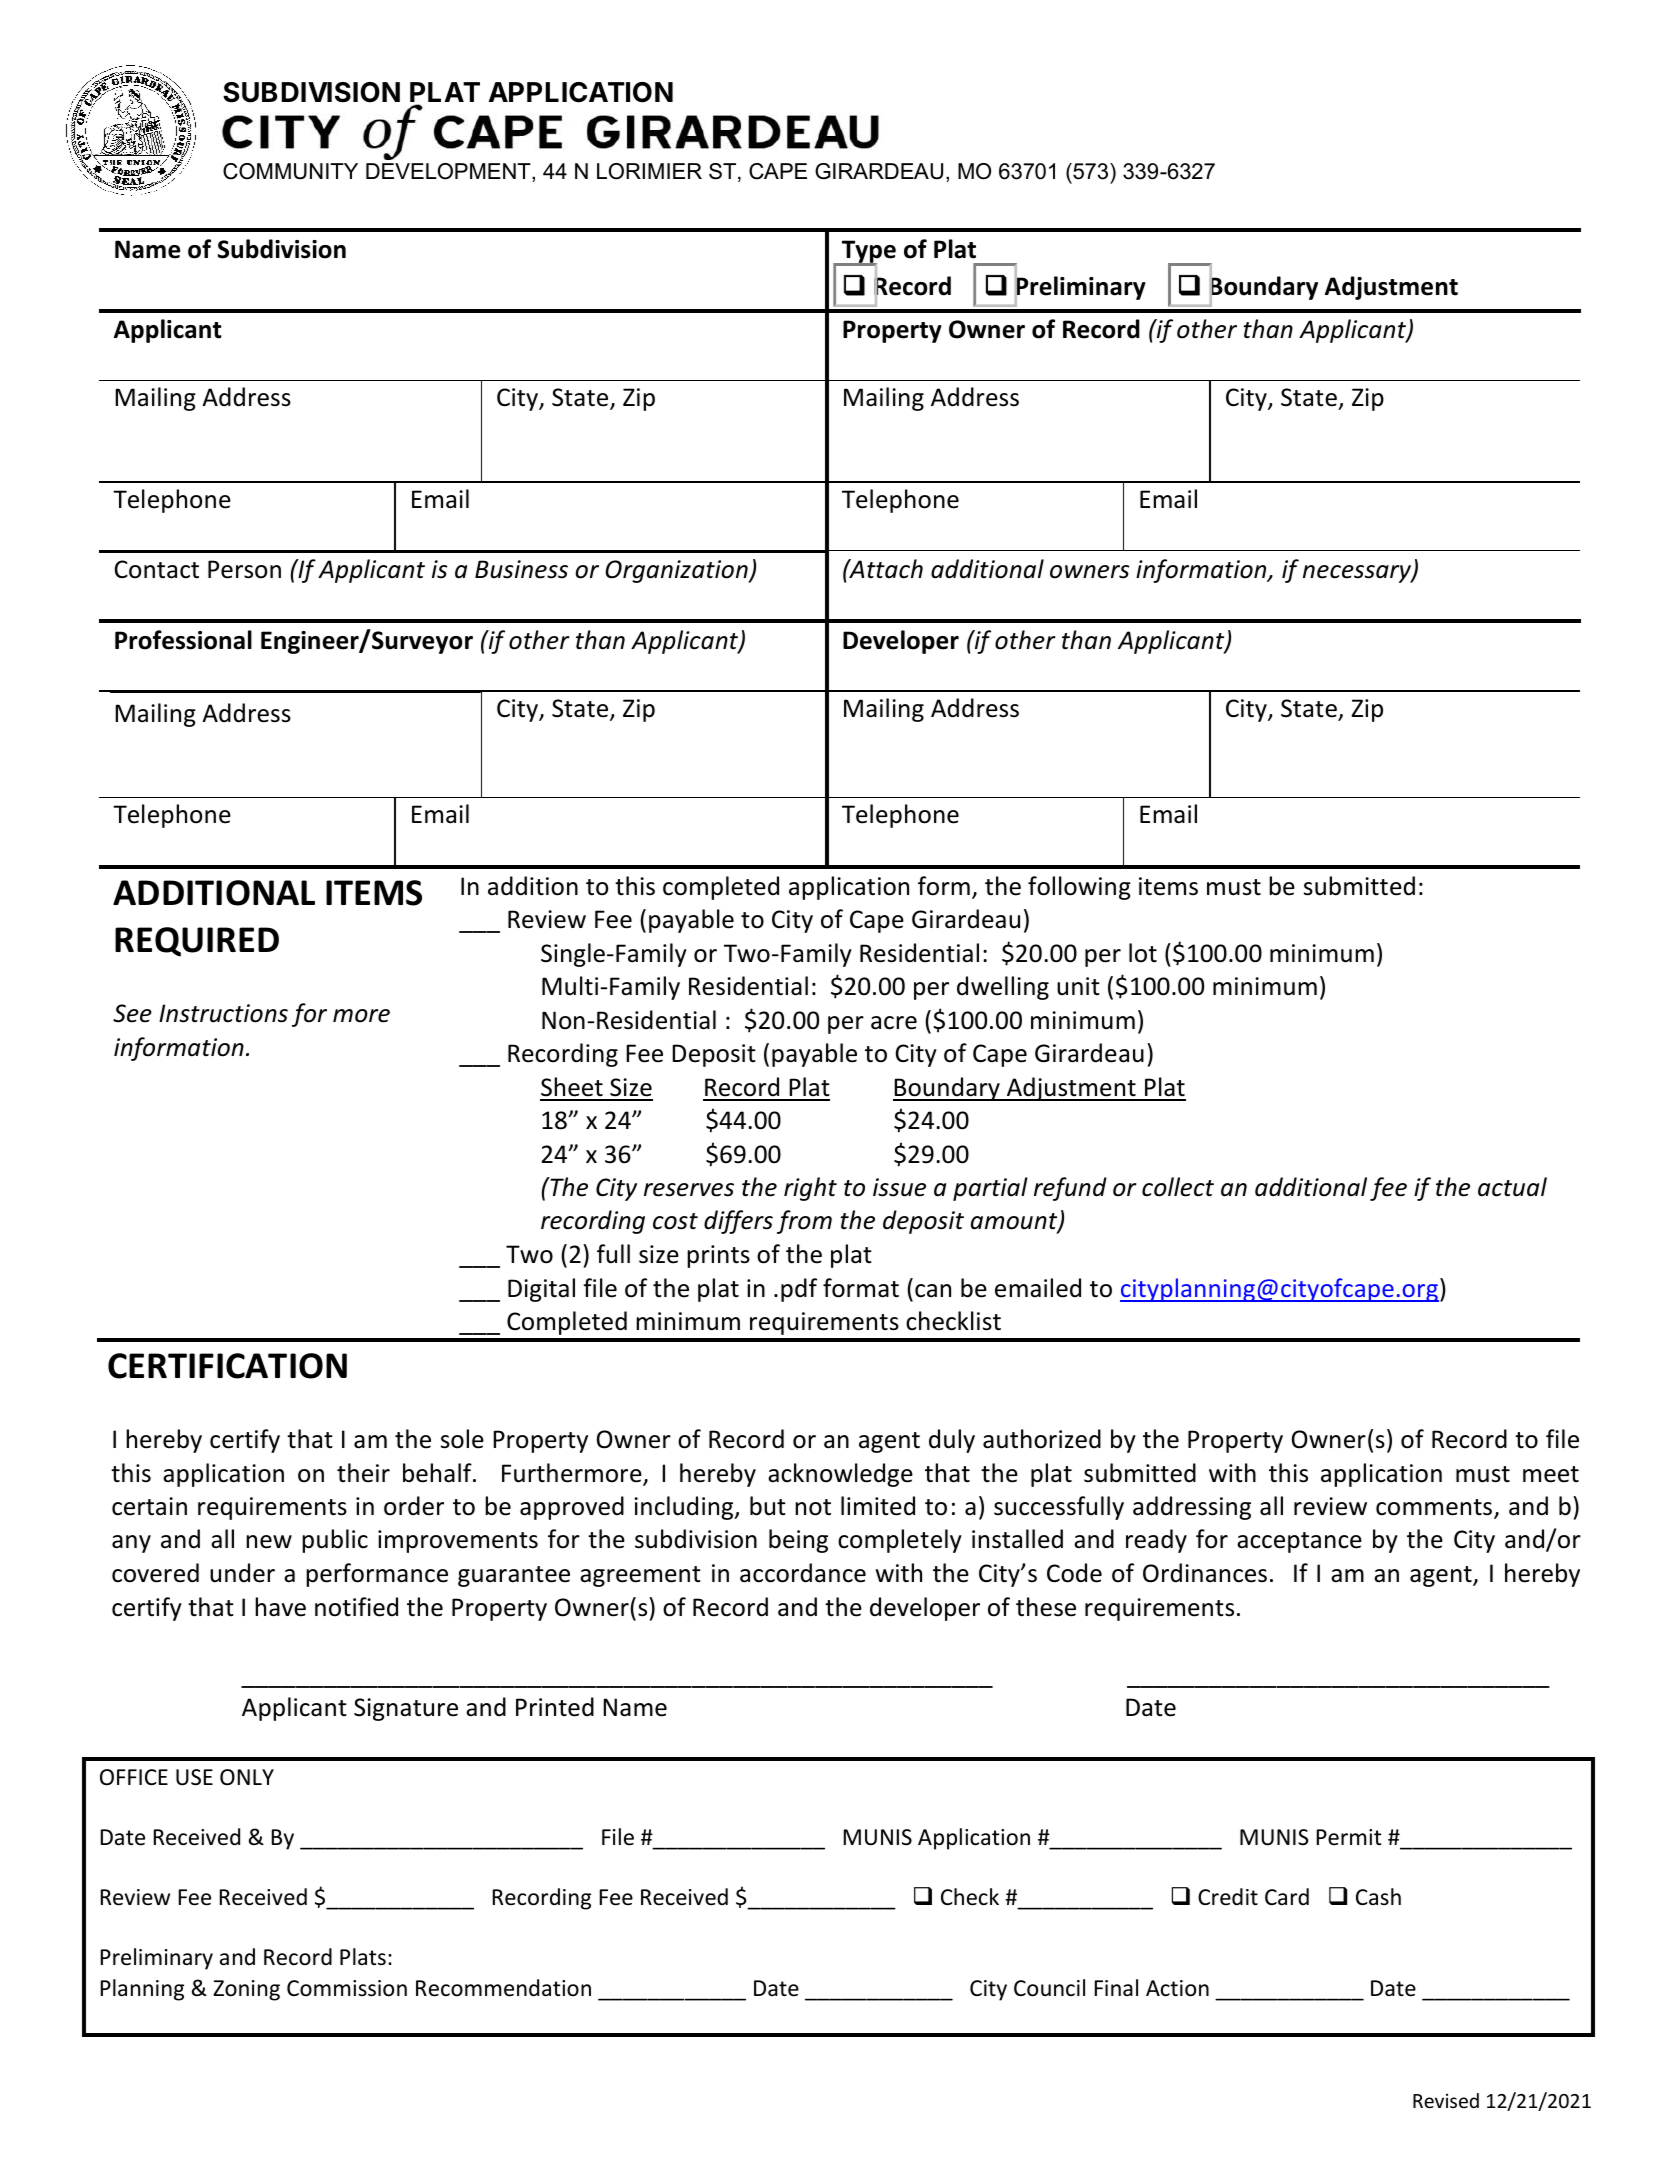 Image resolution: width=1679 pixels, height=2173 pixels. What do you see at coordinates (347, 1988) in the screenshot?
I see `Commission` at bounding box center [347, 1988].
